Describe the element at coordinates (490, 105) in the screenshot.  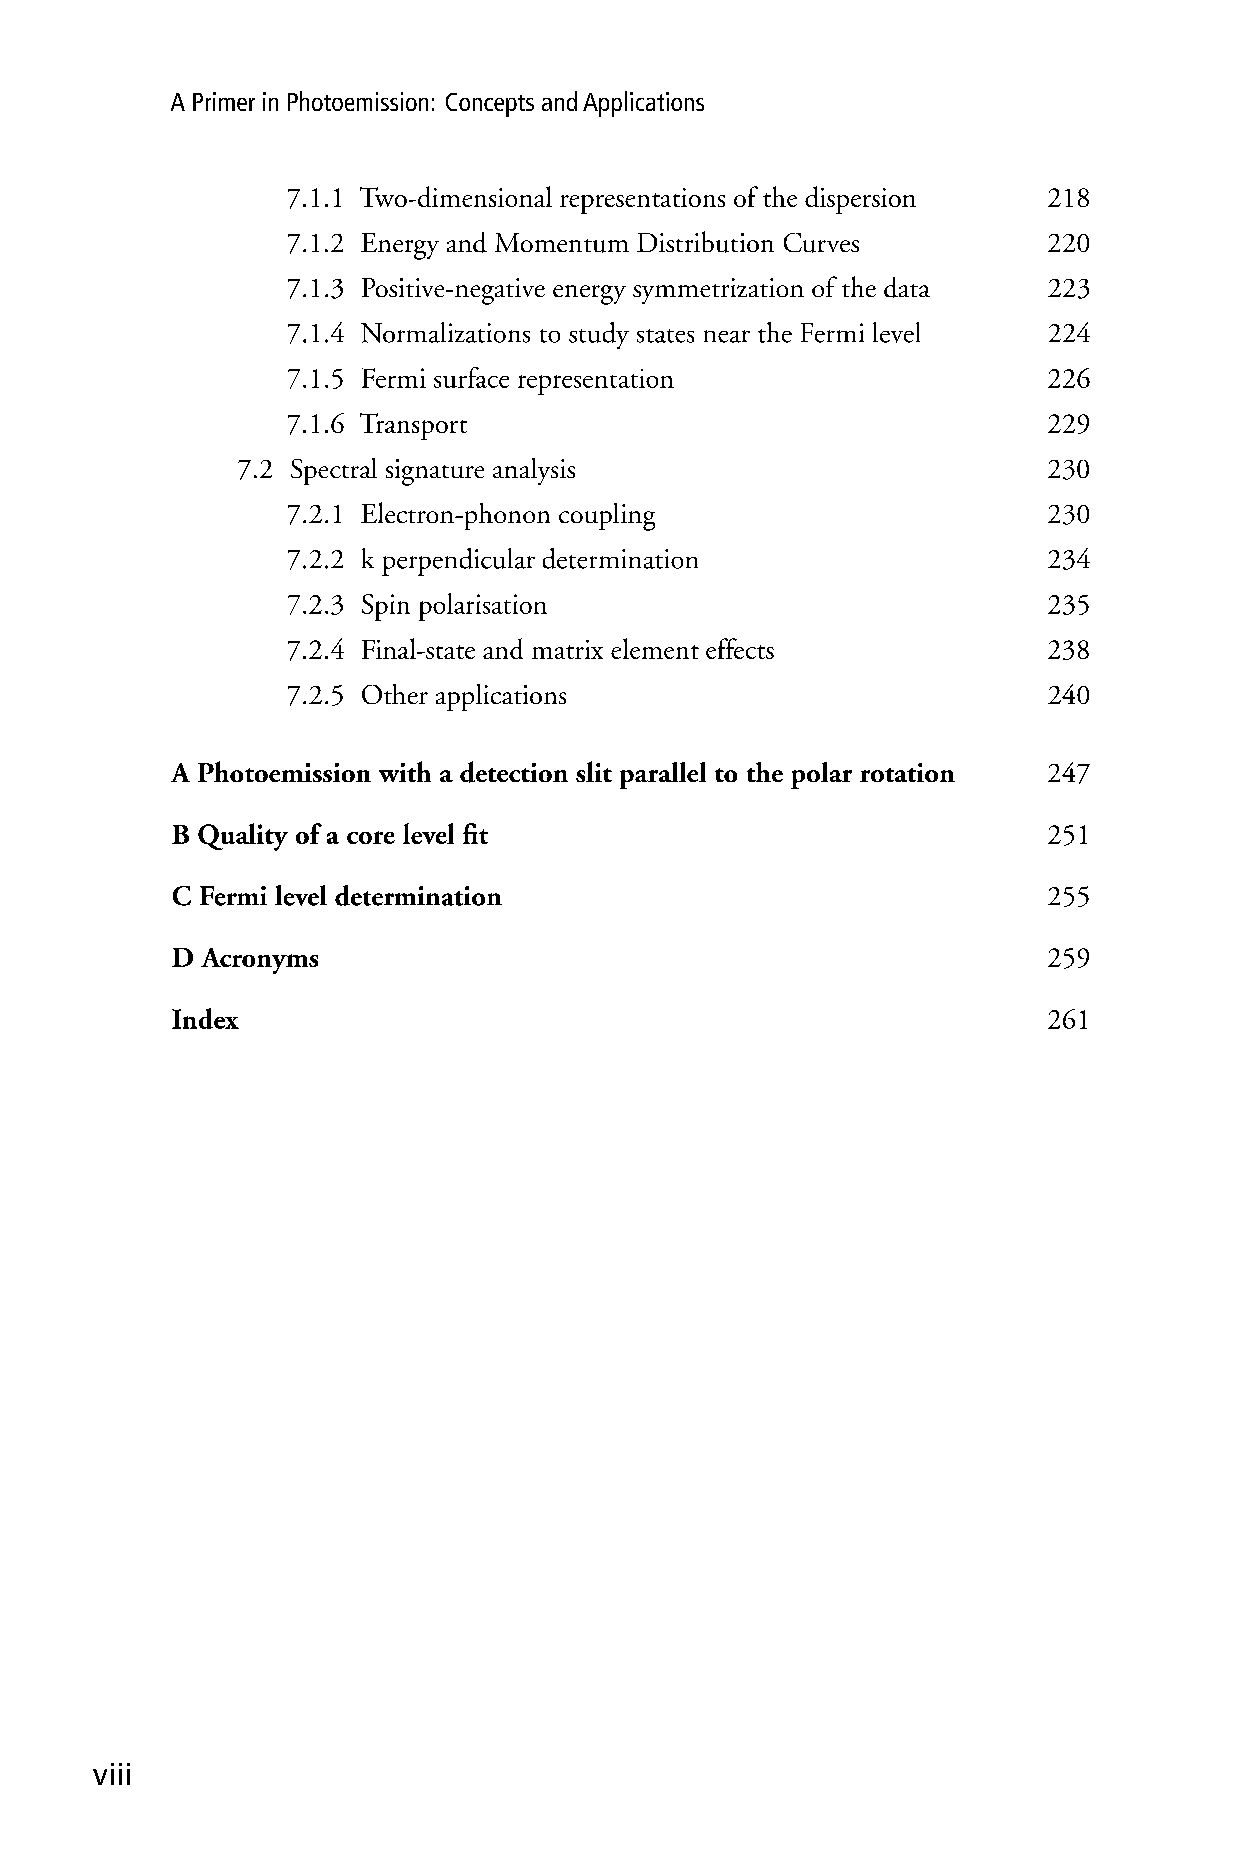
I see `Concepts` at that location.
